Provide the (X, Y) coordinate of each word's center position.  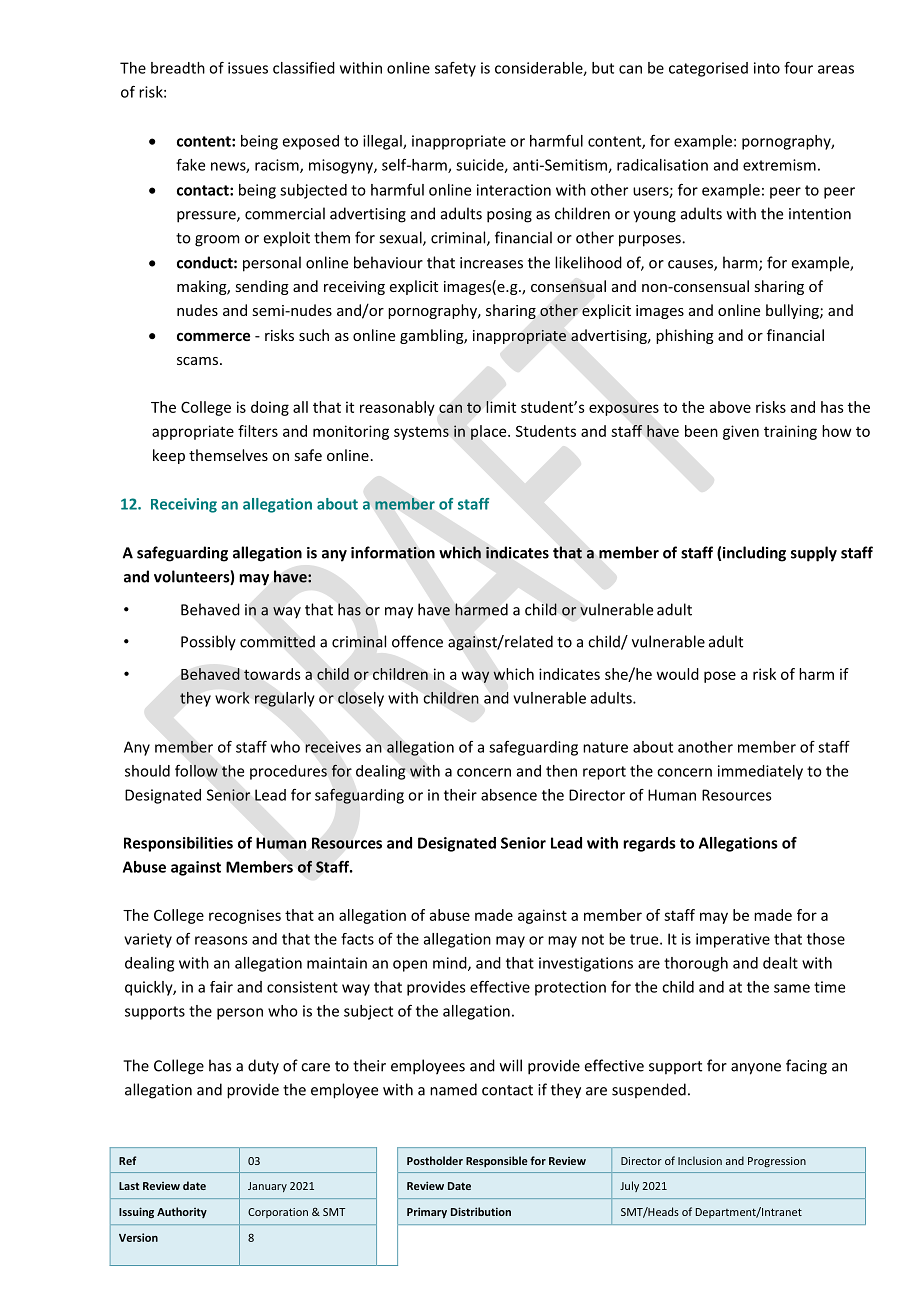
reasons (221, 940)
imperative (733, 940)
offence (417, 641)
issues (248, 68)
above (730, 407)
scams (199, 361)
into (767, 68)
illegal (383, 142)
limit (501, 407)
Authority (182, 1212)
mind (451, 964)
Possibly (208, 643)
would (678, 674)
